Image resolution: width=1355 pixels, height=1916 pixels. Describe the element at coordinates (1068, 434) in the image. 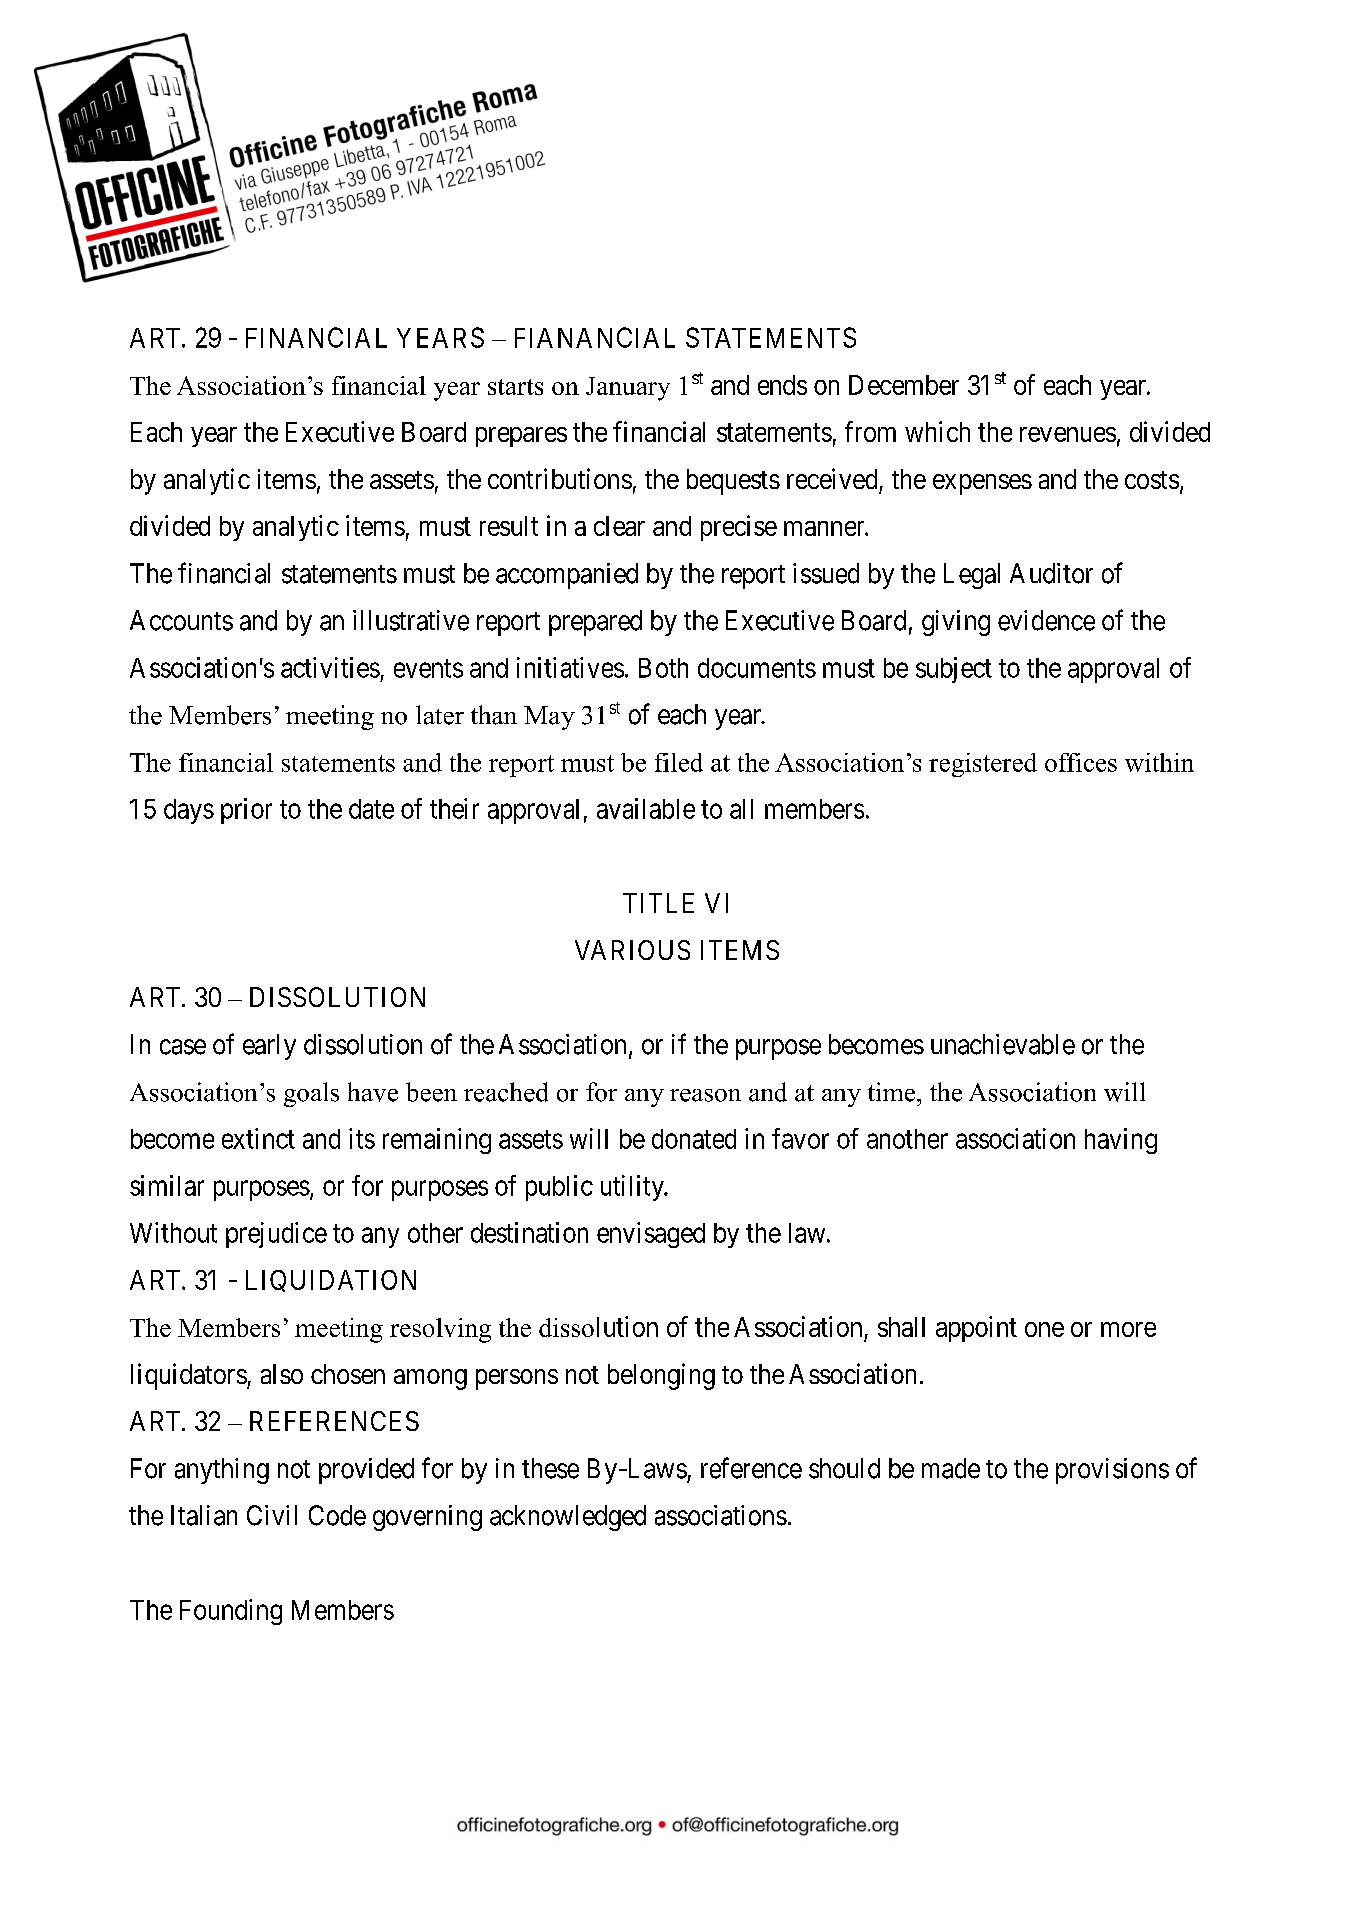

I see `revenues` at that location.
